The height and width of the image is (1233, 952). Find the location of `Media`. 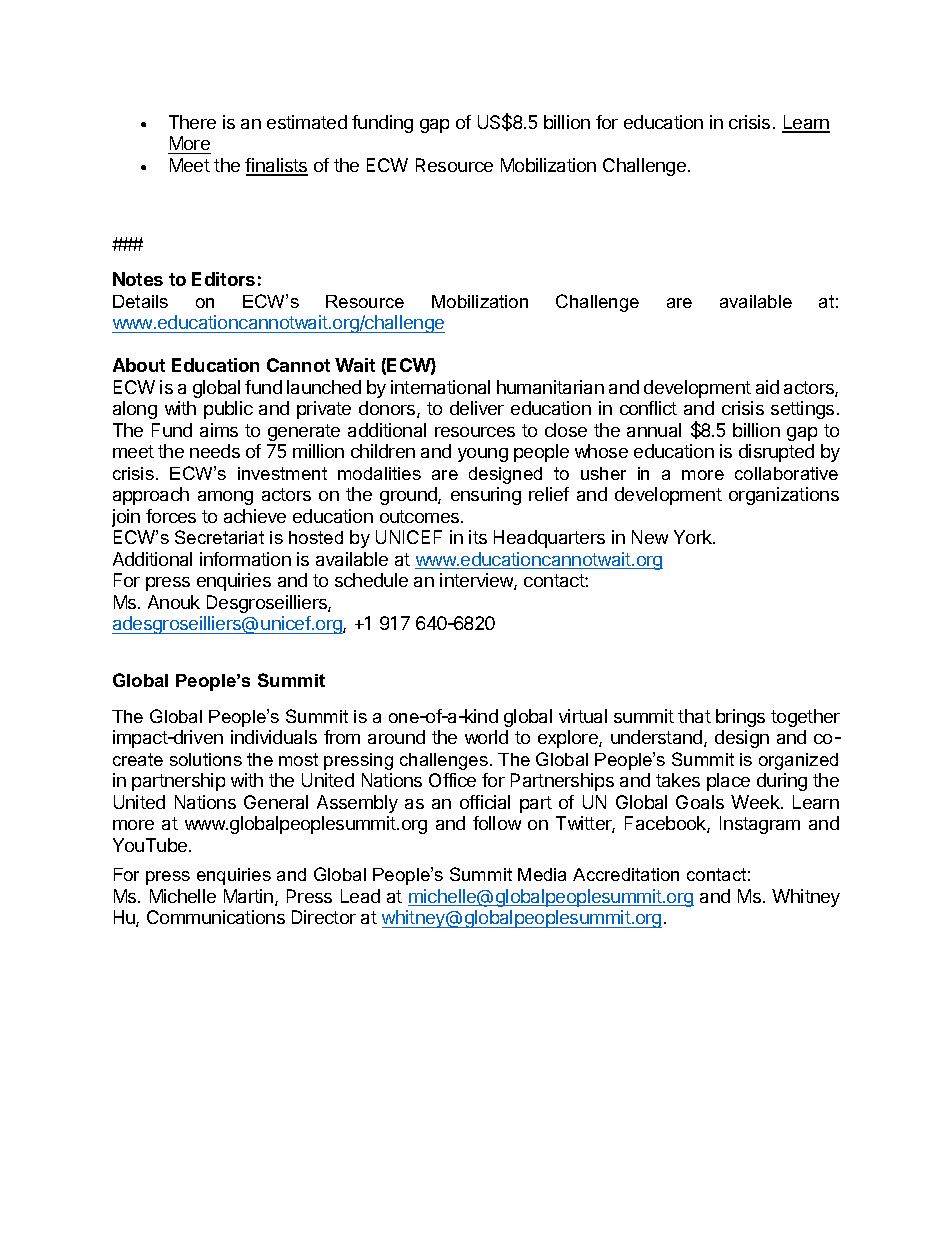

Media is located at coordinates (542, 874).
